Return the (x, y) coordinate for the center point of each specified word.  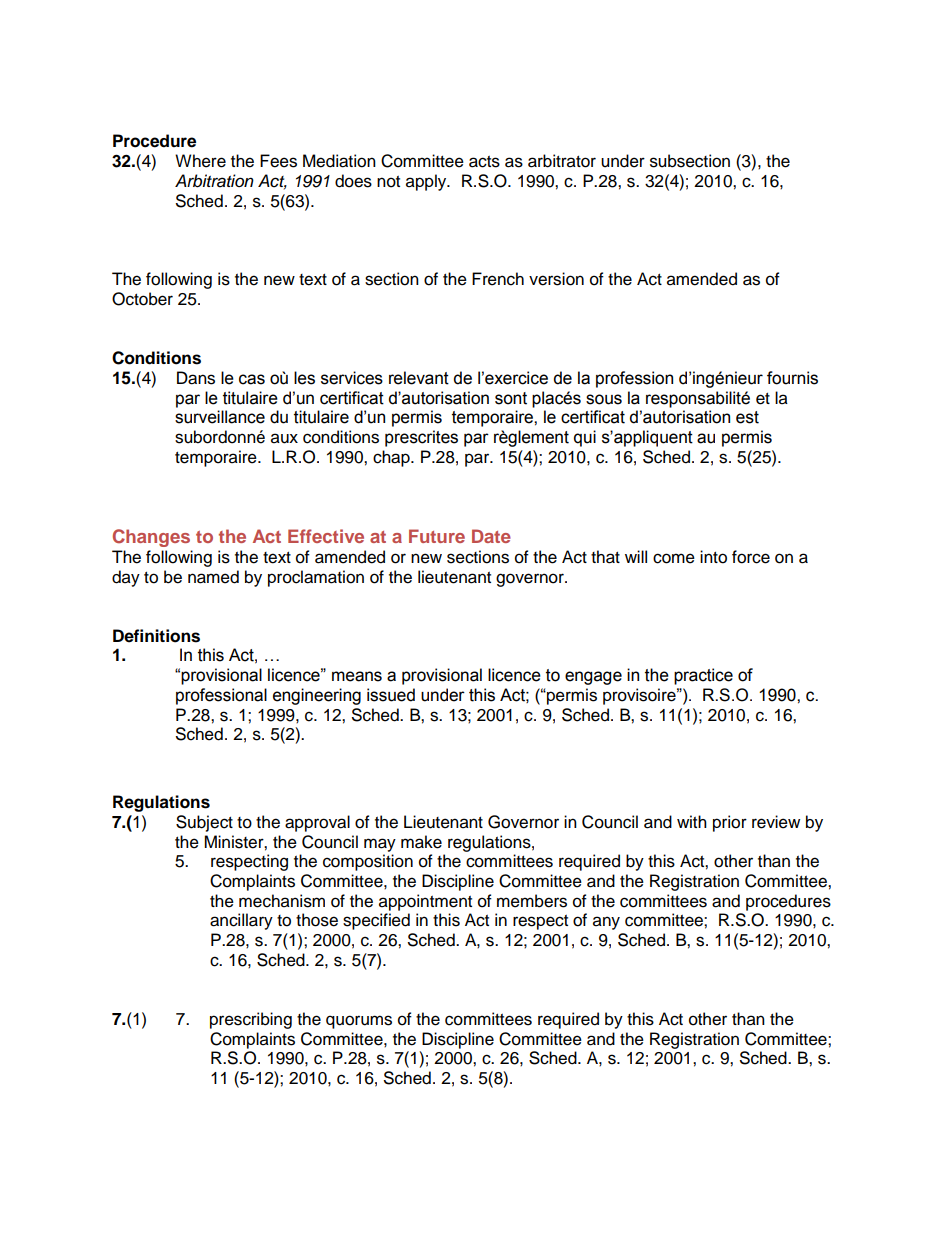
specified (376, 921)
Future (437, 536)
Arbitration (214, 181)
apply (427, 182)
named (213, 577)
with (692, 821)
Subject (204, 823)
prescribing (251, 1020)
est (747, 417)
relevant (419, 378)
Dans (196, 378)
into (713, 557)
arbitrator (562, 161)
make (421, 842)
